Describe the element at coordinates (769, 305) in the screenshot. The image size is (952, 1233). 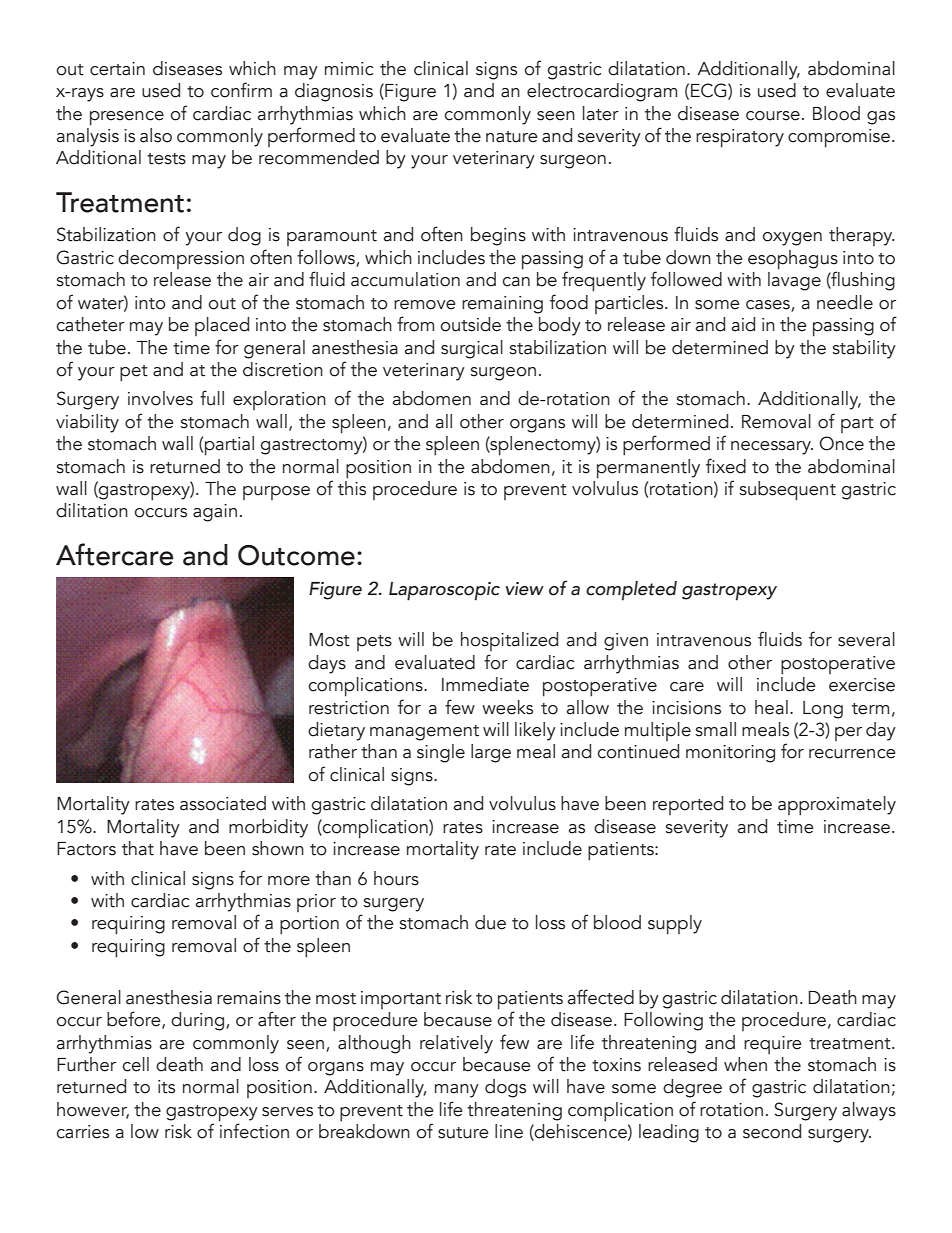
I see `cases` at that location.
